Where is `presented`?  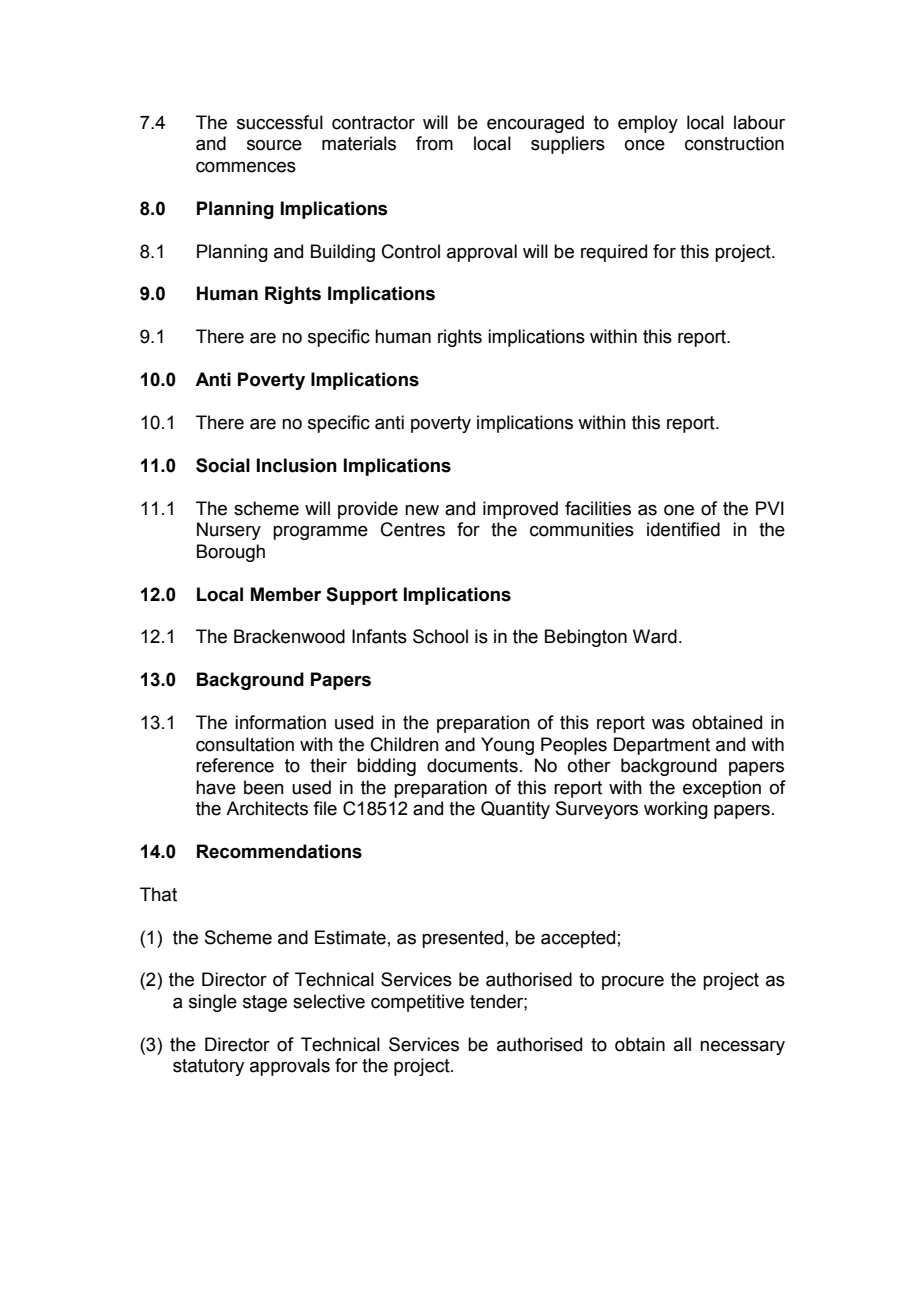 presented is located at coordinates (462, 939).
